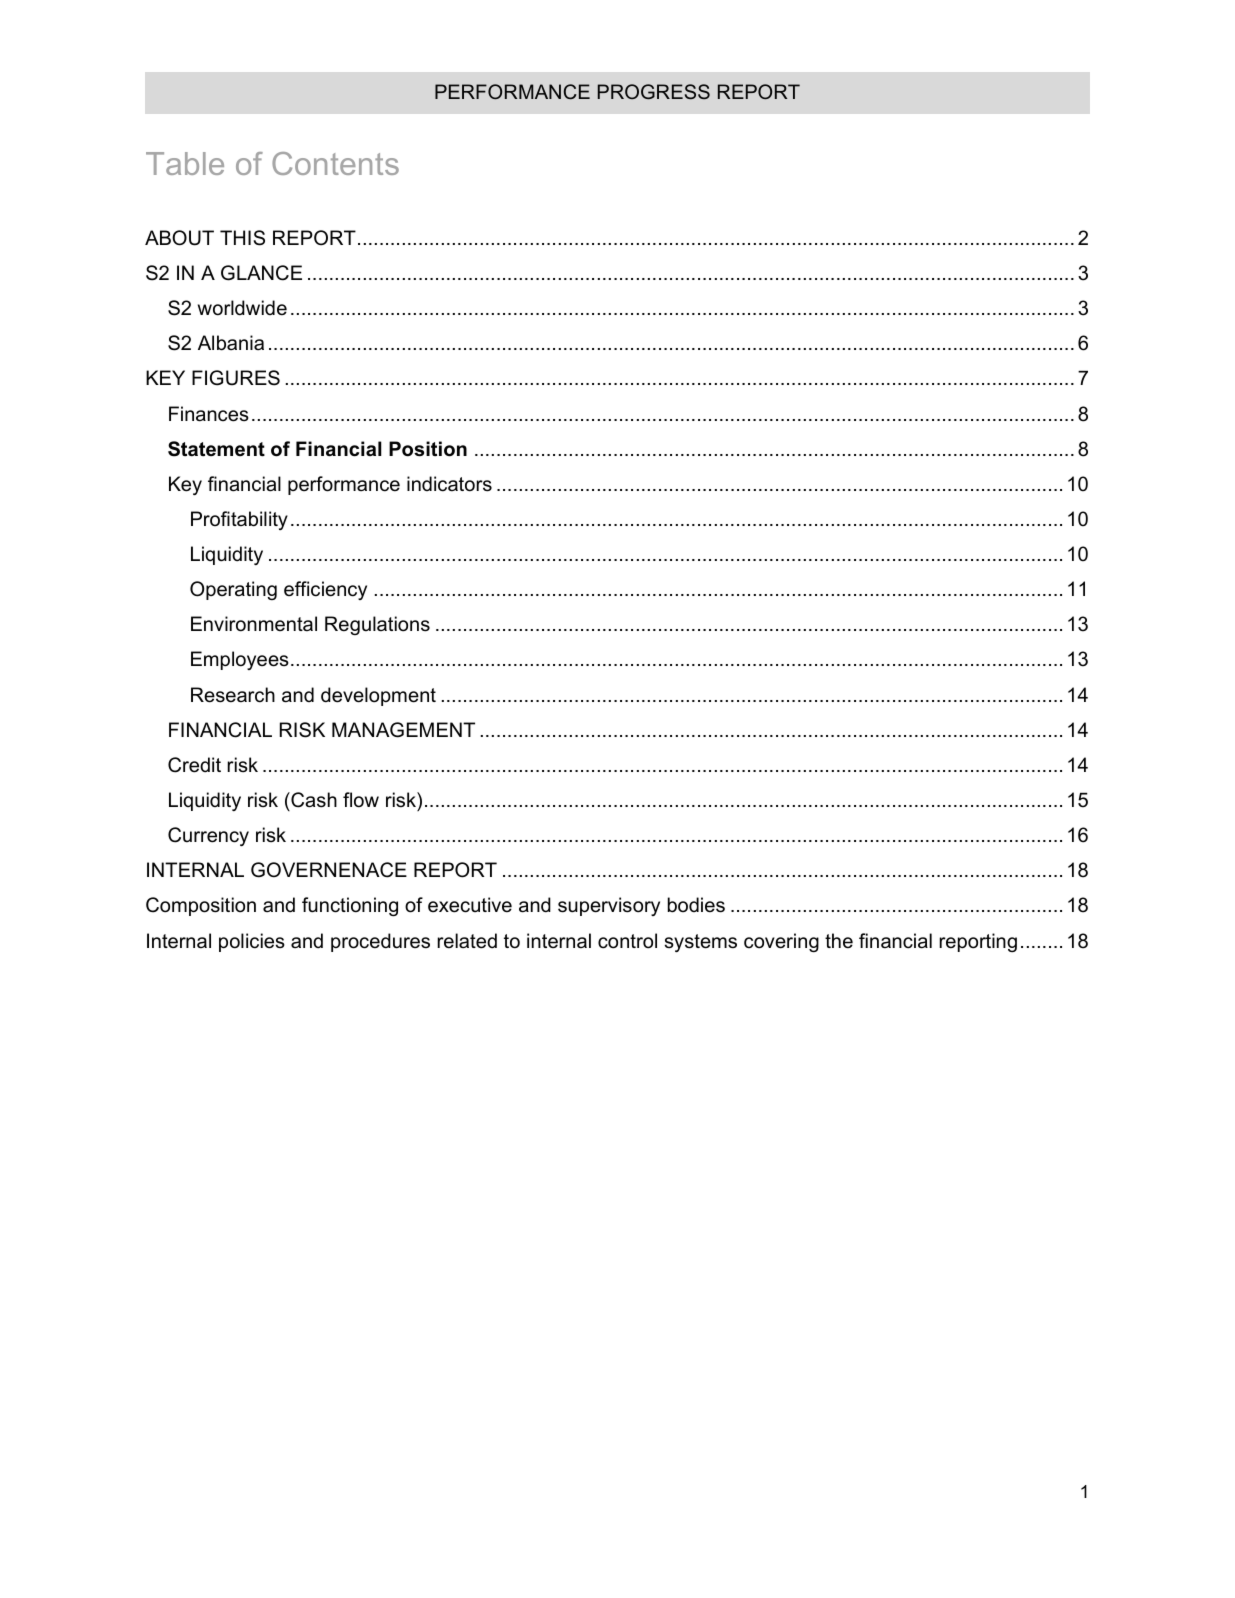 This image has height=1598, width=1235. I want to click on indicators, so click(449, 484).
